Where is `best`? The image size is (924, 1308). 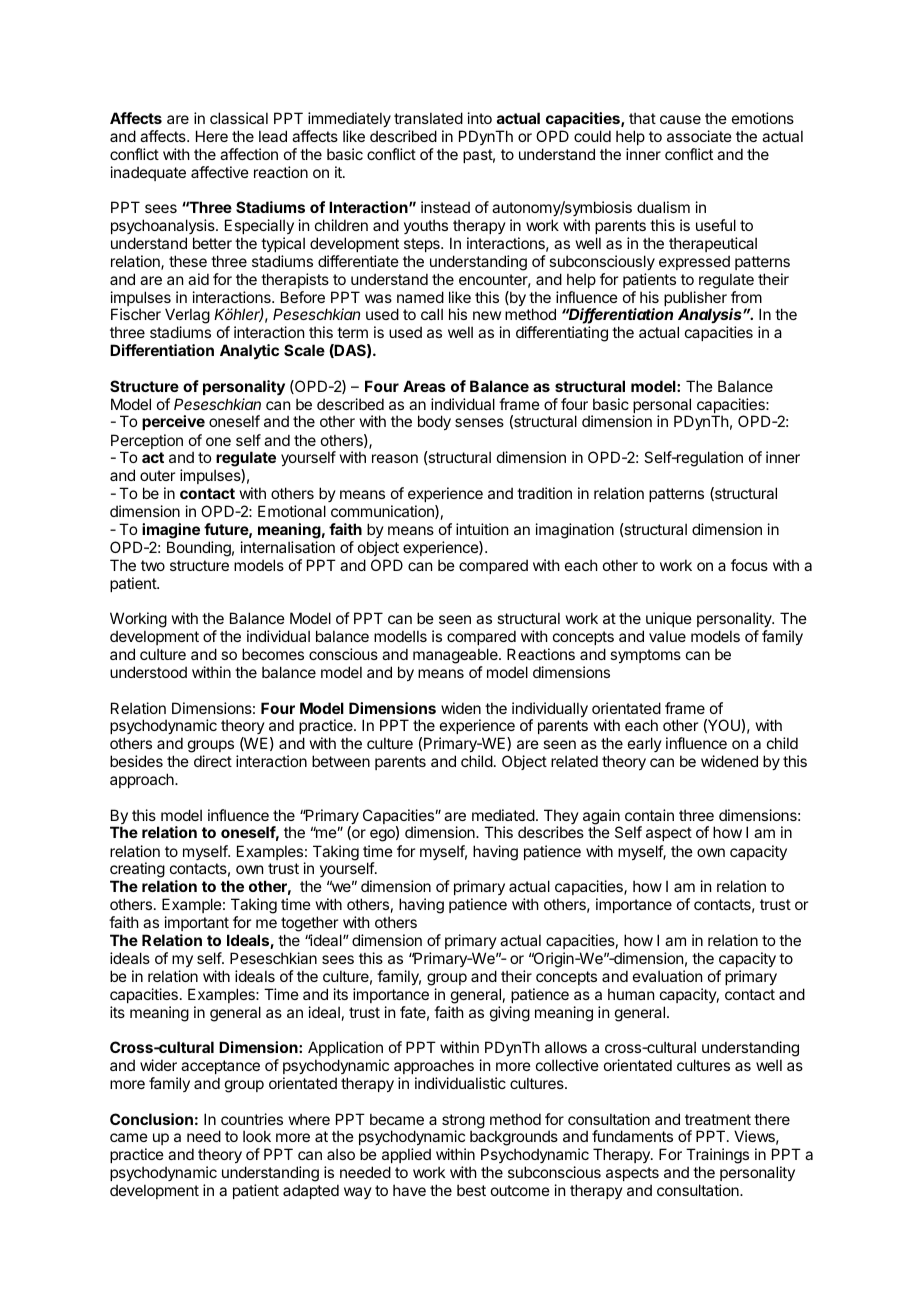 best is located at coordinates (471, 1190).
